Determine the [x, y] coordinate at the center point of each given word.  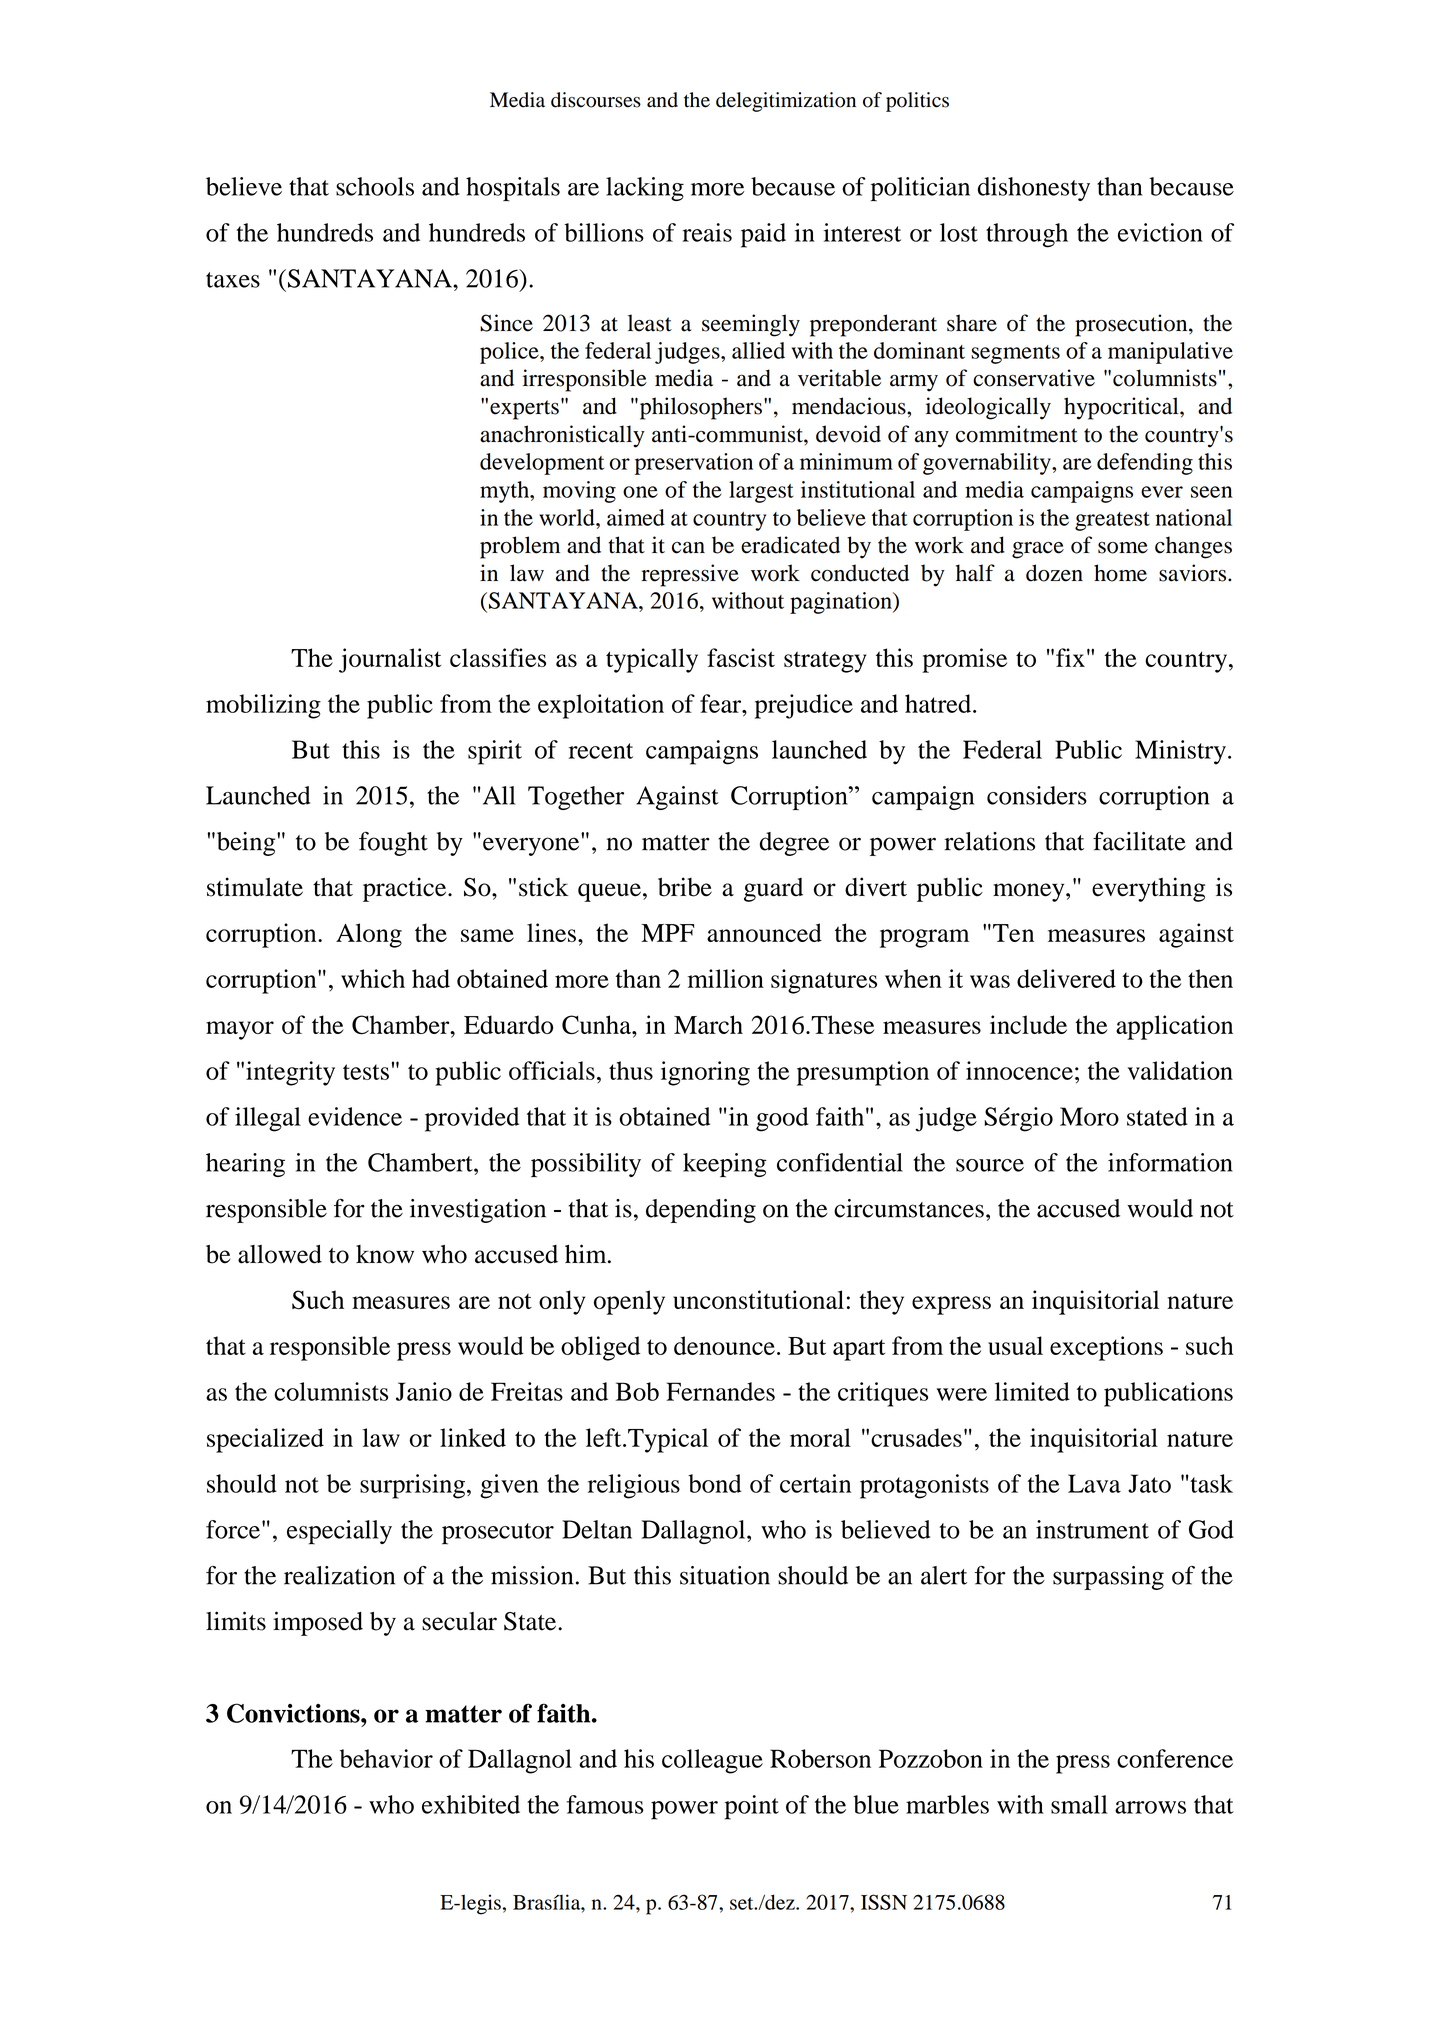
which [373, 978]
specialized [265, 1440]
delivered [1066, 978]
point [752, 1807]
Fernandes [720, 1391]
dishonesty [1034, 189]
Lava [1094, 1483]
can [688, 547]
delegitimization [786, 102]
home [1120, 573]
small [1079, 1804]
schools [375, 186]
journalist [390, 660]
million [726, 978]
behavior [386, 1758]
